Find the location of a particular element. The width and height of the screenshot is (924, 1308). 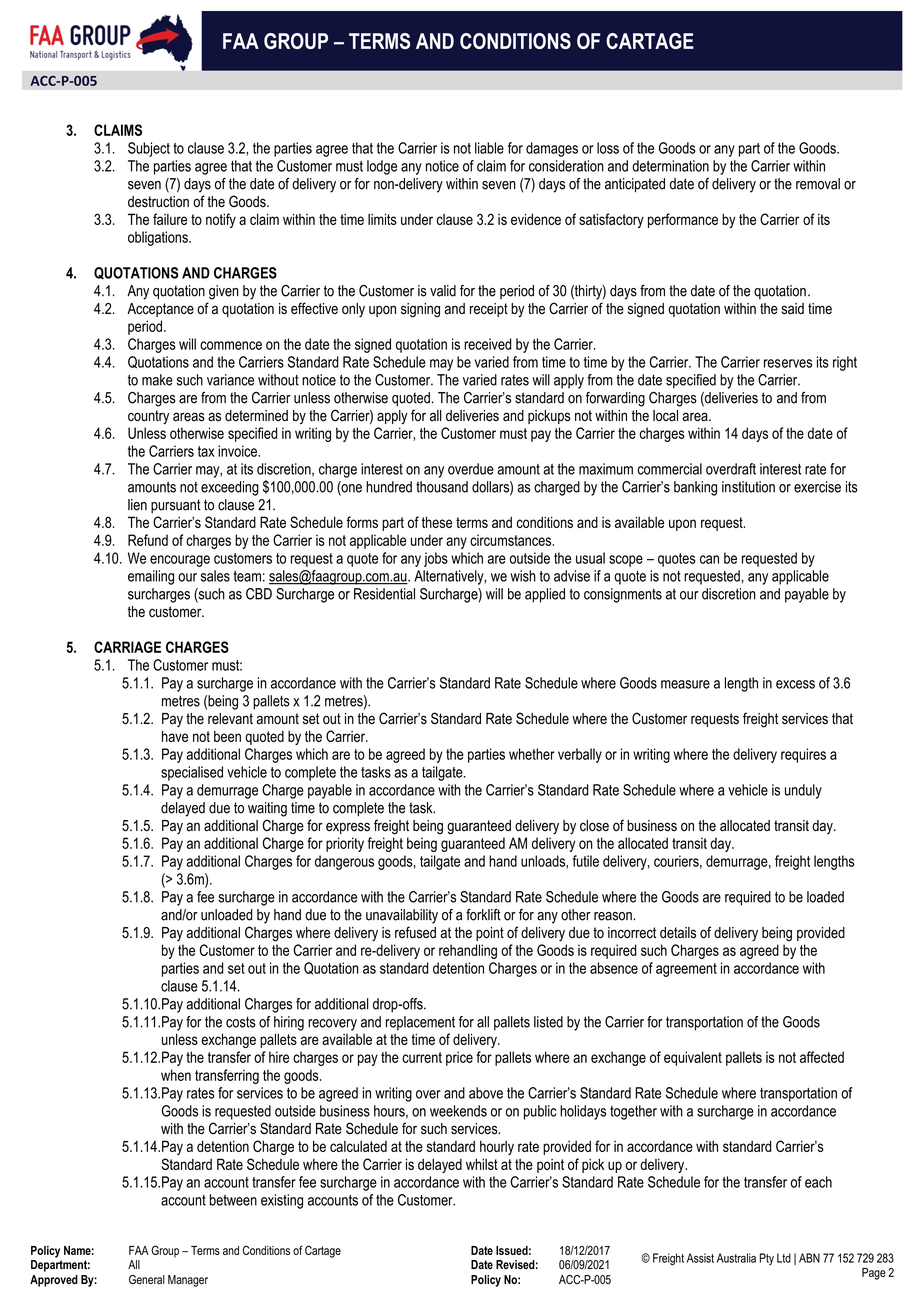

removal is located at coordinates (818, 184).
